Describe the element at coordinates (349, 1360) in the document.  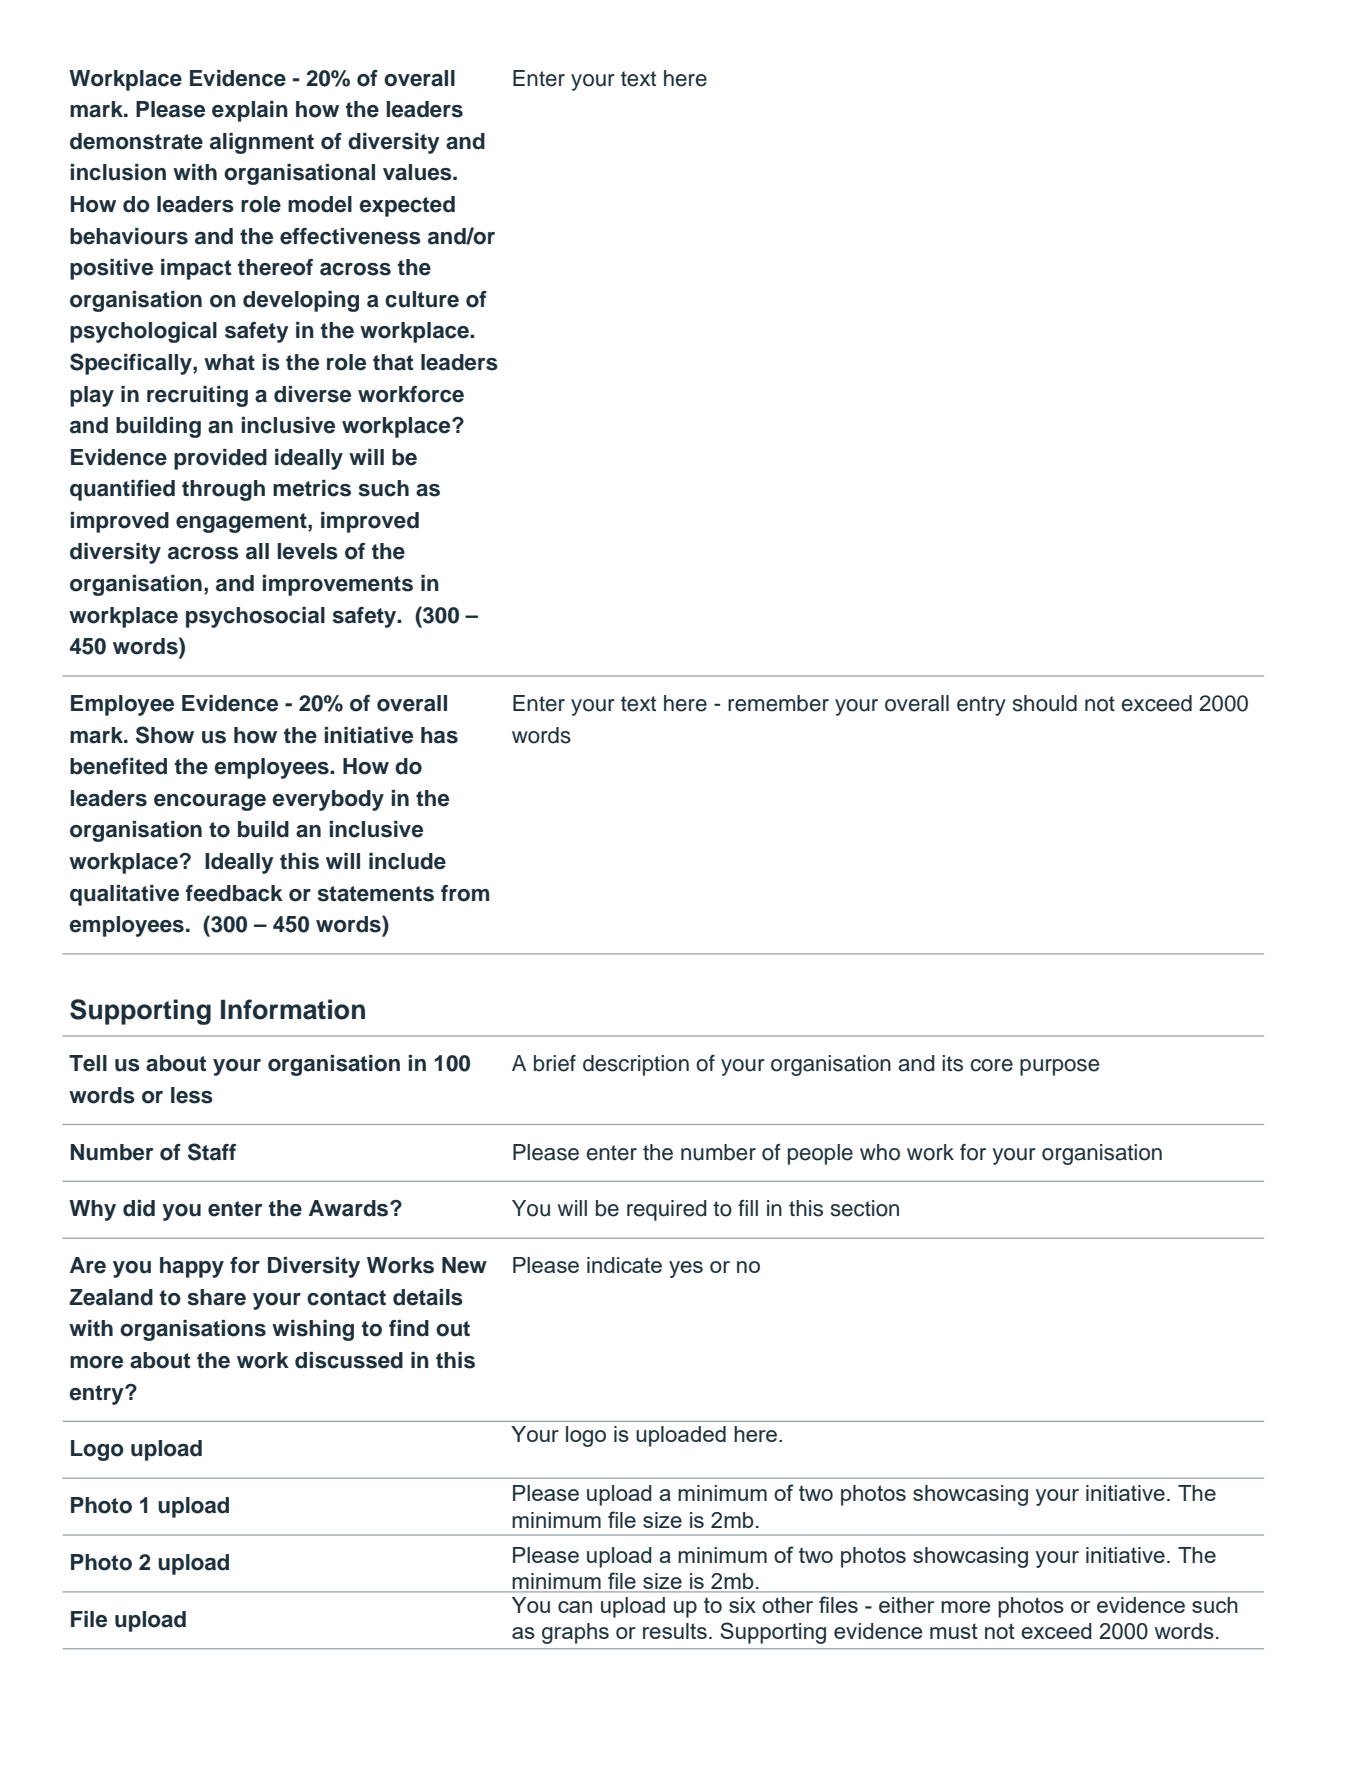
I see `discussed` at that location.
